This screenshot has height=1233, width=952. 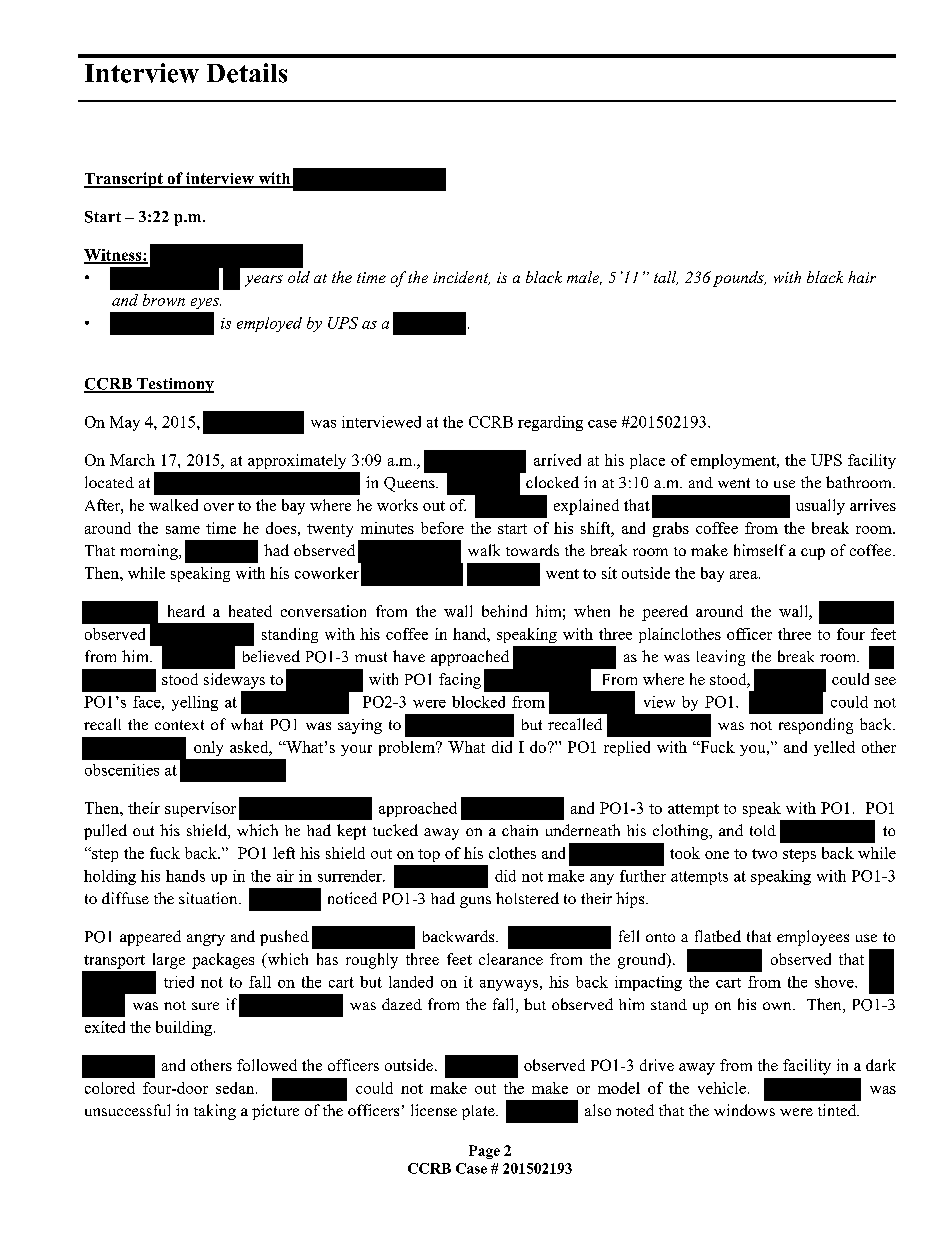 I want to click on Details, so click(x=247, y=73).
